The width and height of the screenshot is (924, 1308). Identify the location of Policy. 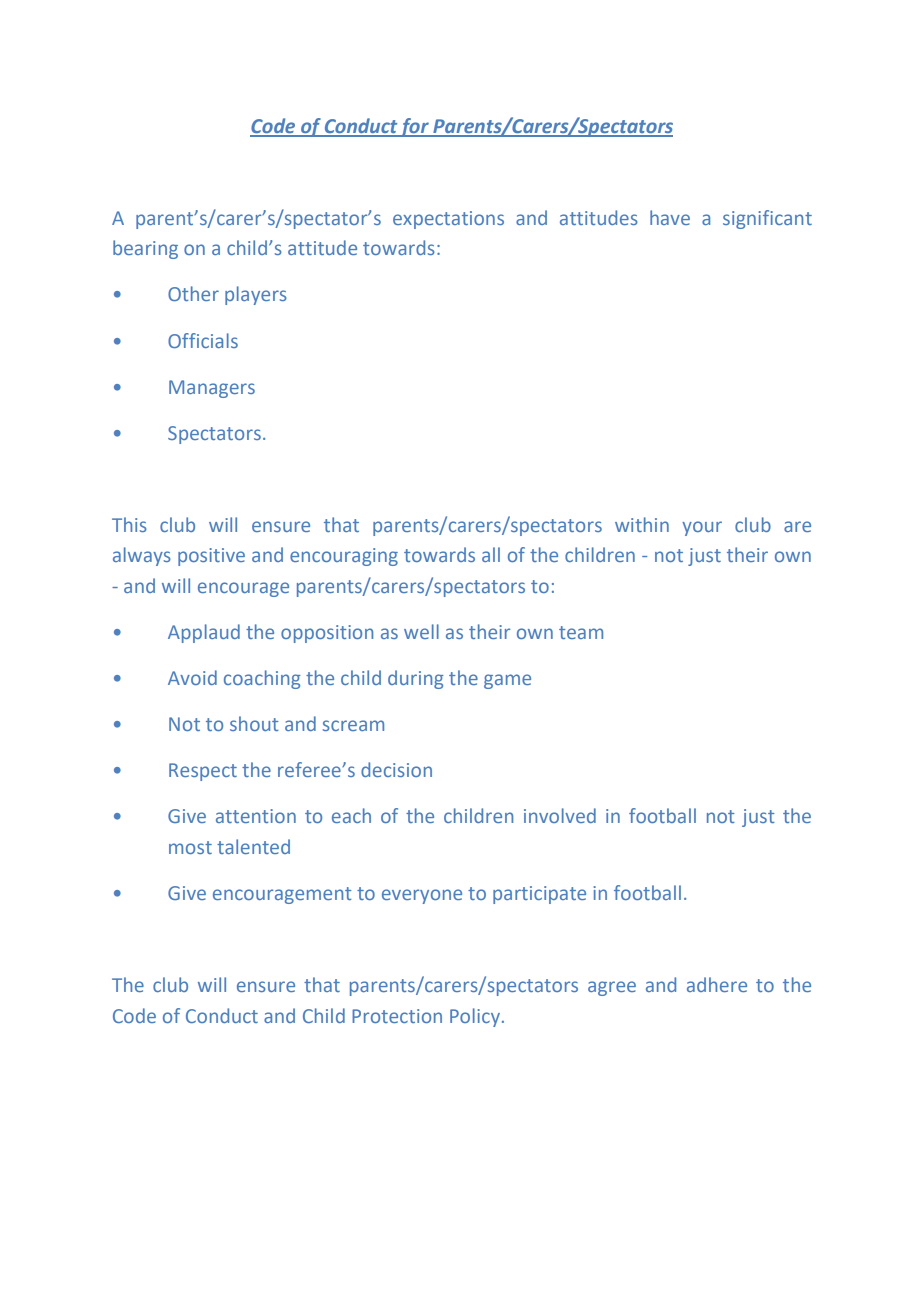
(475, 1017).
